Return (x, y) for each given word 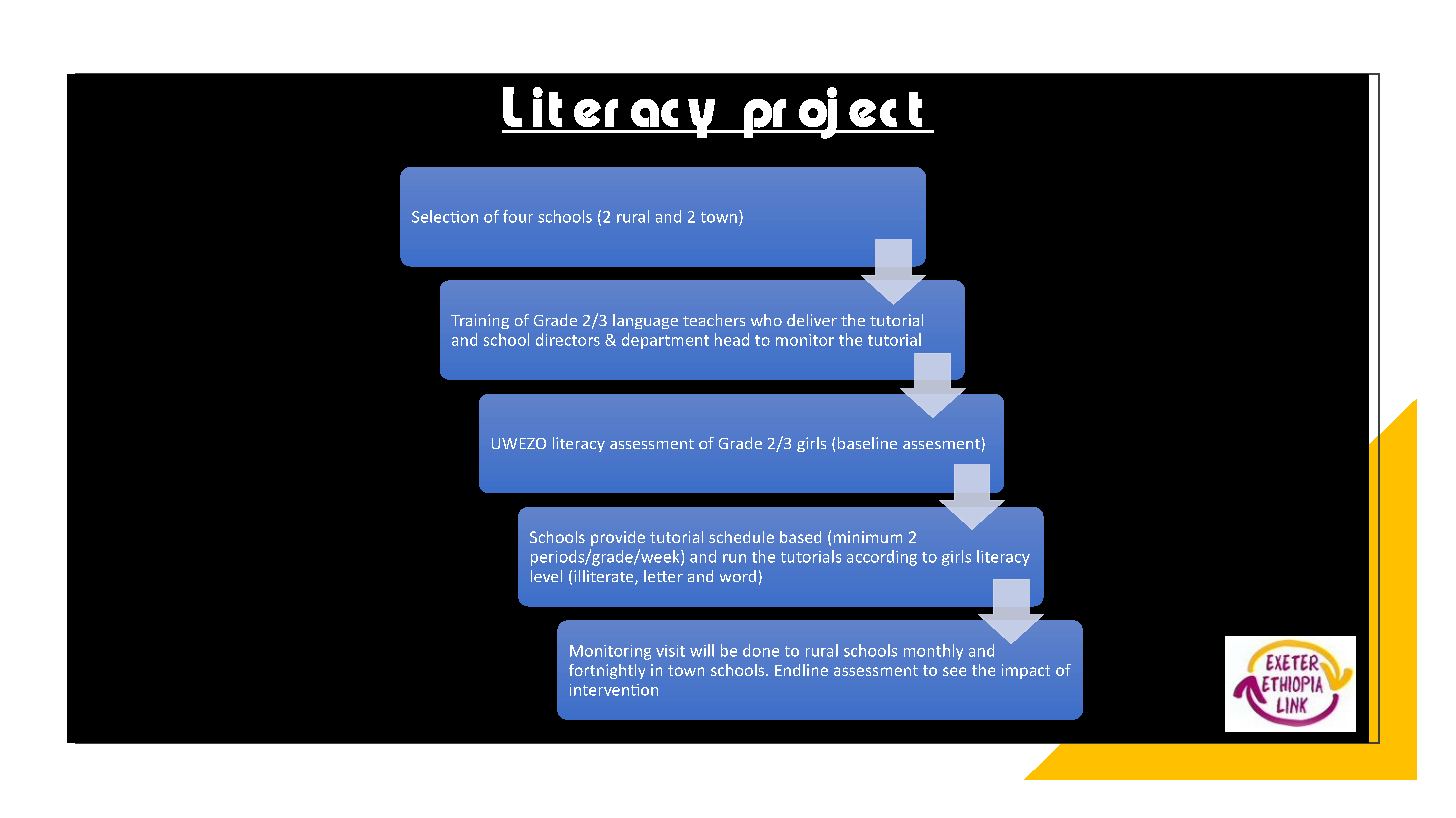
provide (618, 538)
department (665, 341)
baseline (867, 443)
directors (568, 339)
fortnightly (607, 671)
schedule (741, 537)
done (761, 650)
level (546, 576)
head (732, 339)
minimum (868, 537)
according (882, 558)
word (738, 576)
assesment (941, 444)
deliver (812, 320)
